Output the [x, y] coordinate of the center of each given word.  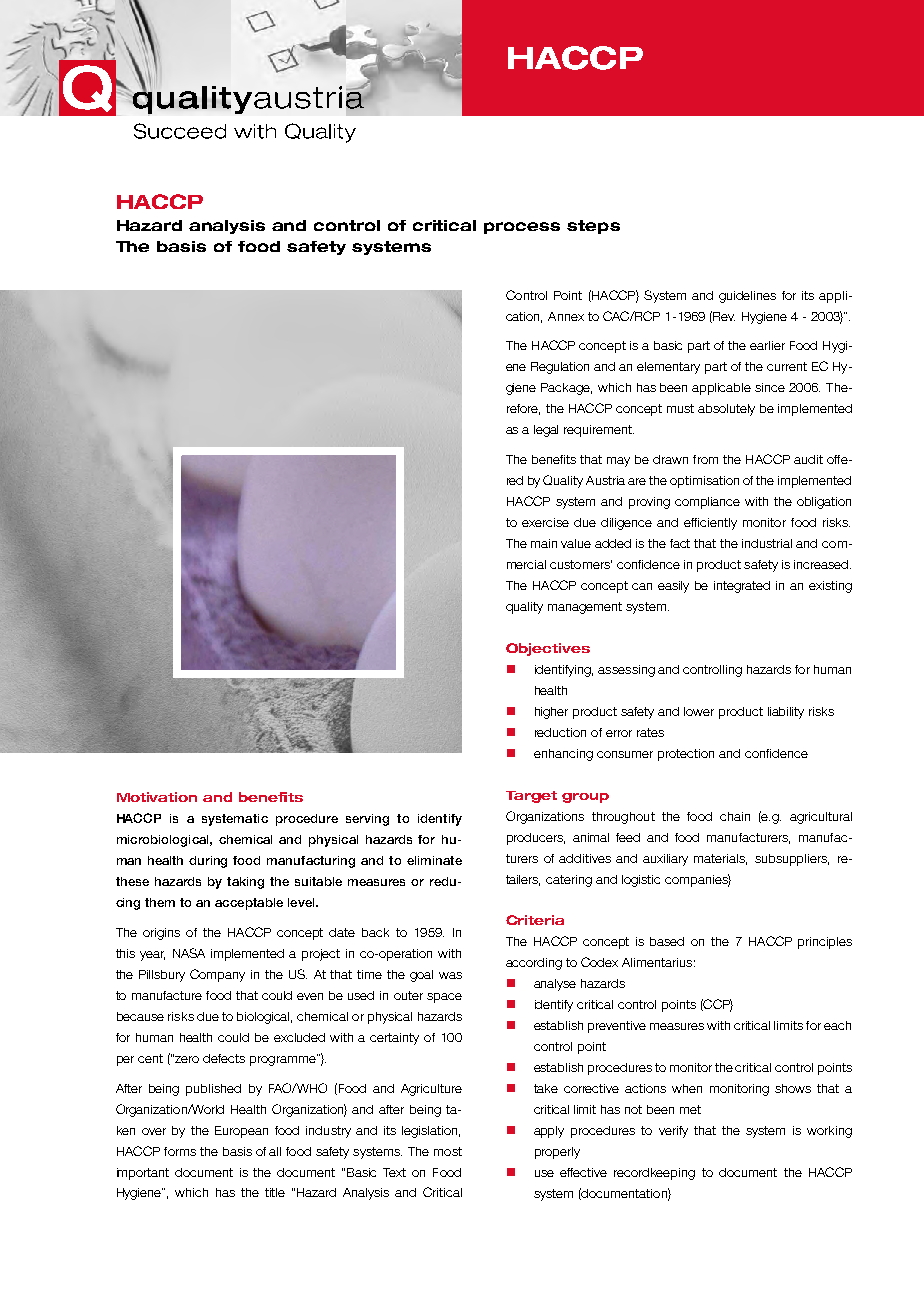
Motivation [157, 797]
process [522, 228]
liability [786, 713]
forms [180, 1151]
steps [593, 227]
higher [551, 713]
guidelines [747, 297]
